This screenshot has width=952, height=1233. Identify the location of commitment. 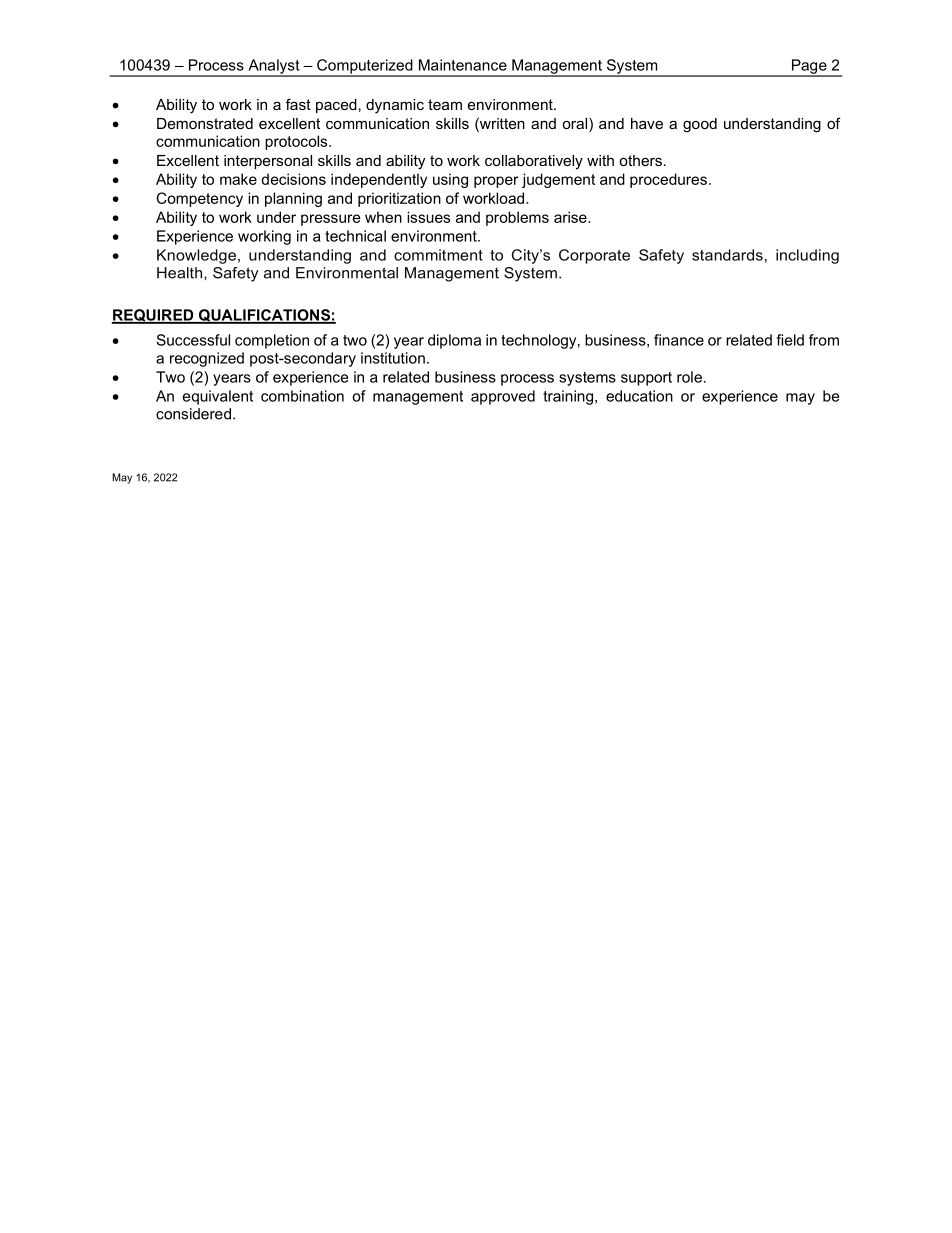
(438, 255).
